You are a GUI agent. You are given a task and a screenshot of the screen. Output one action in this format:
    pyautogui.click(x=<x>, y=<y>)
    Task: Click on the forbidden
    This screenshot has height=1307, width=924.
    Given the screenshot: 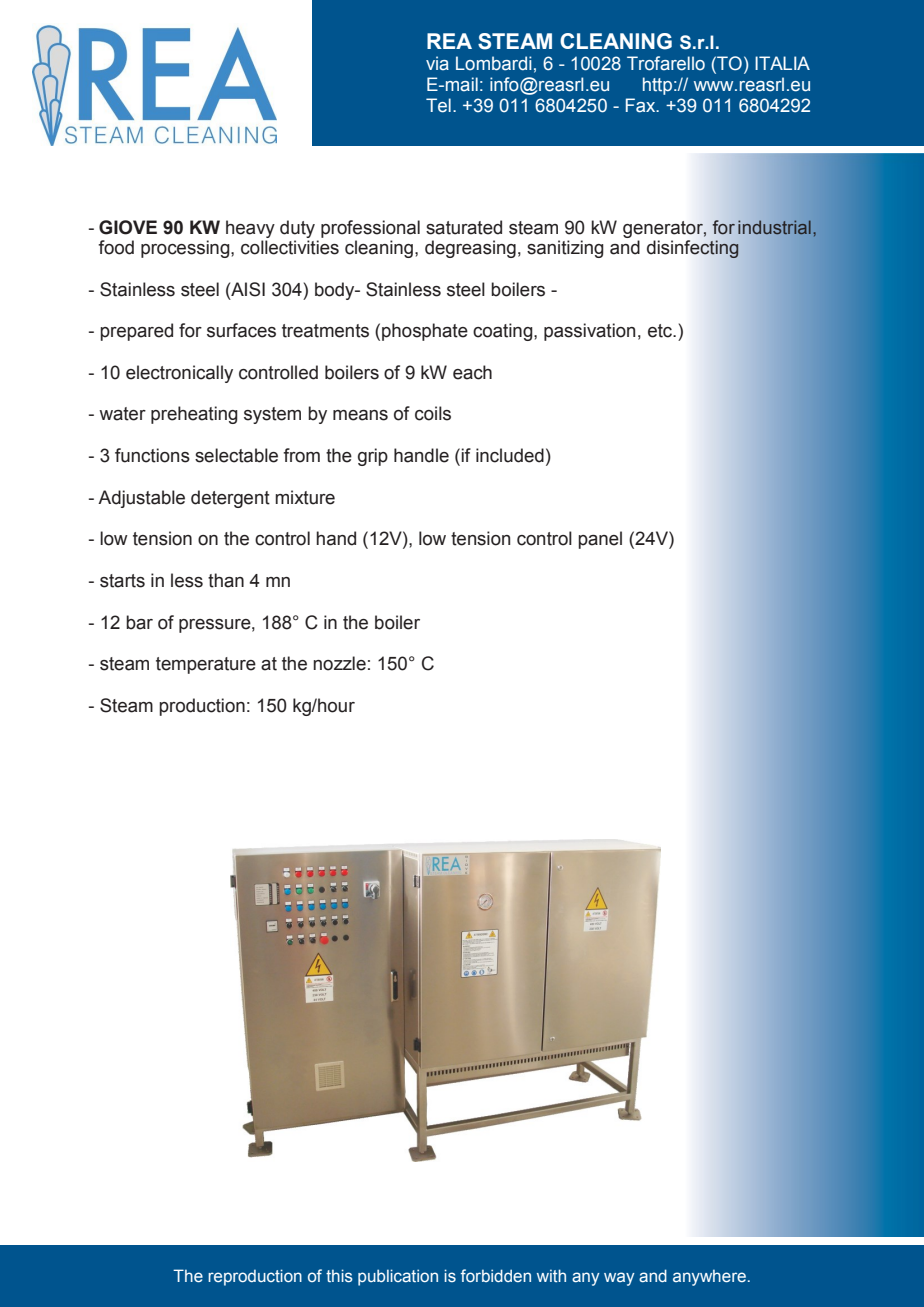 What is the action you would take?
    pyautogui.click(x=496, y=1275)
